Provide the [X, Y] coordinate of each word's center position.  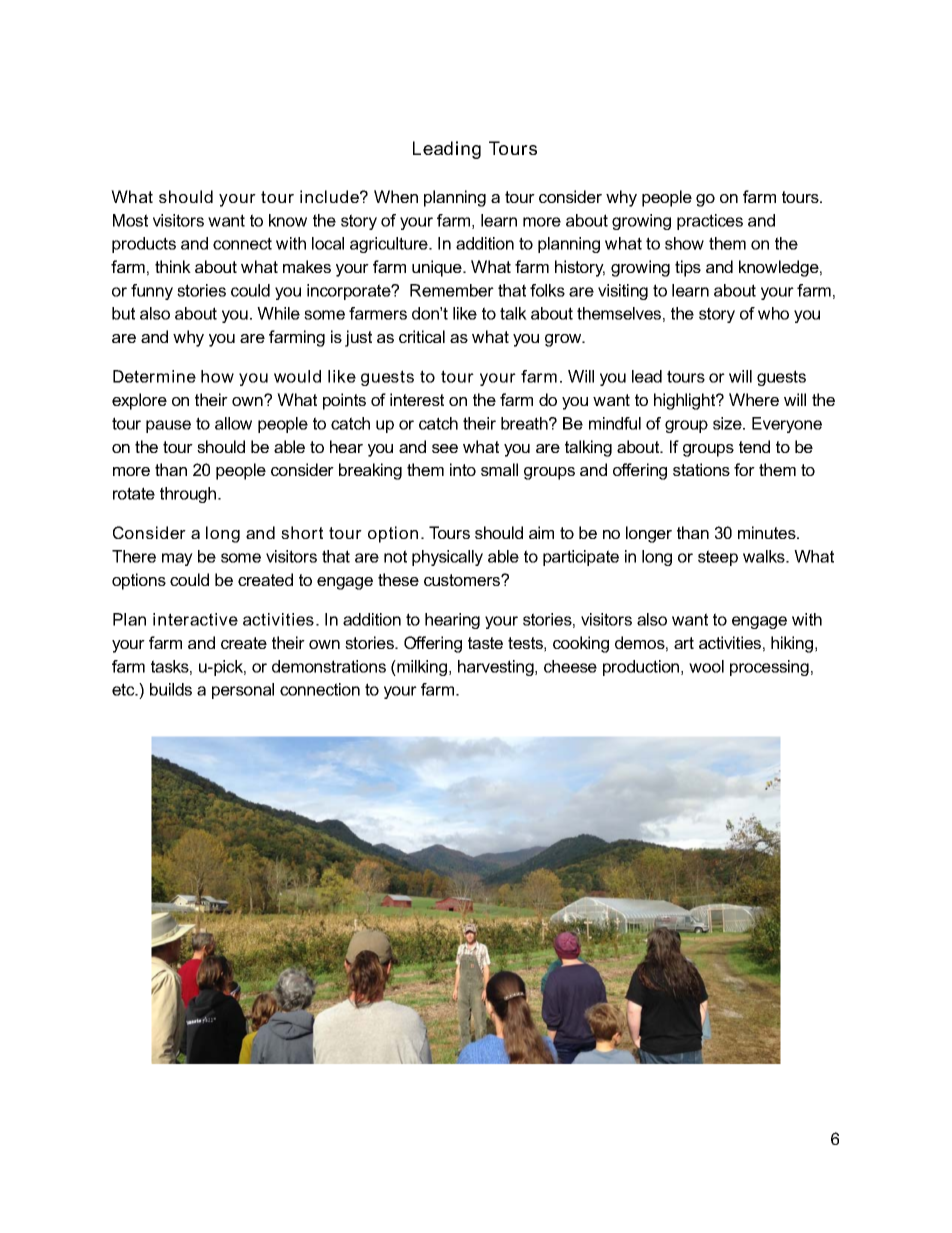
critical [422, 336]
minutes [768, 532]
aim [541, 532]
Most [130, 220]
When [396, 196]
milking [422, 668]
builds [171, 689]
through [189, 495]
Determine [154, 376]
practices [710, 222]
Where [754, 399]
